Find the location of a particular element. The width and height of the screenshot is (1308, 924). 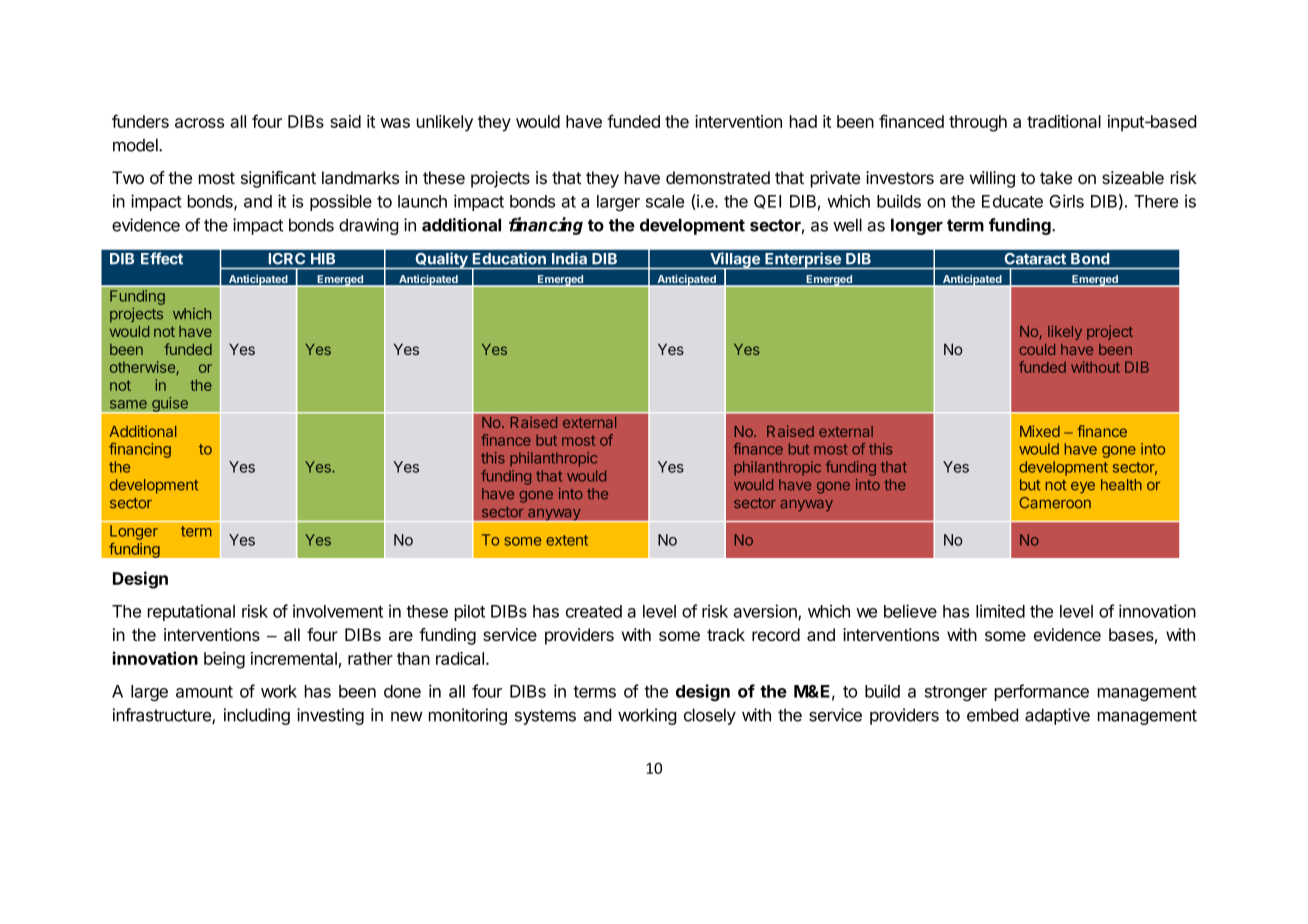

guise is located at coordinates (170, 405).
